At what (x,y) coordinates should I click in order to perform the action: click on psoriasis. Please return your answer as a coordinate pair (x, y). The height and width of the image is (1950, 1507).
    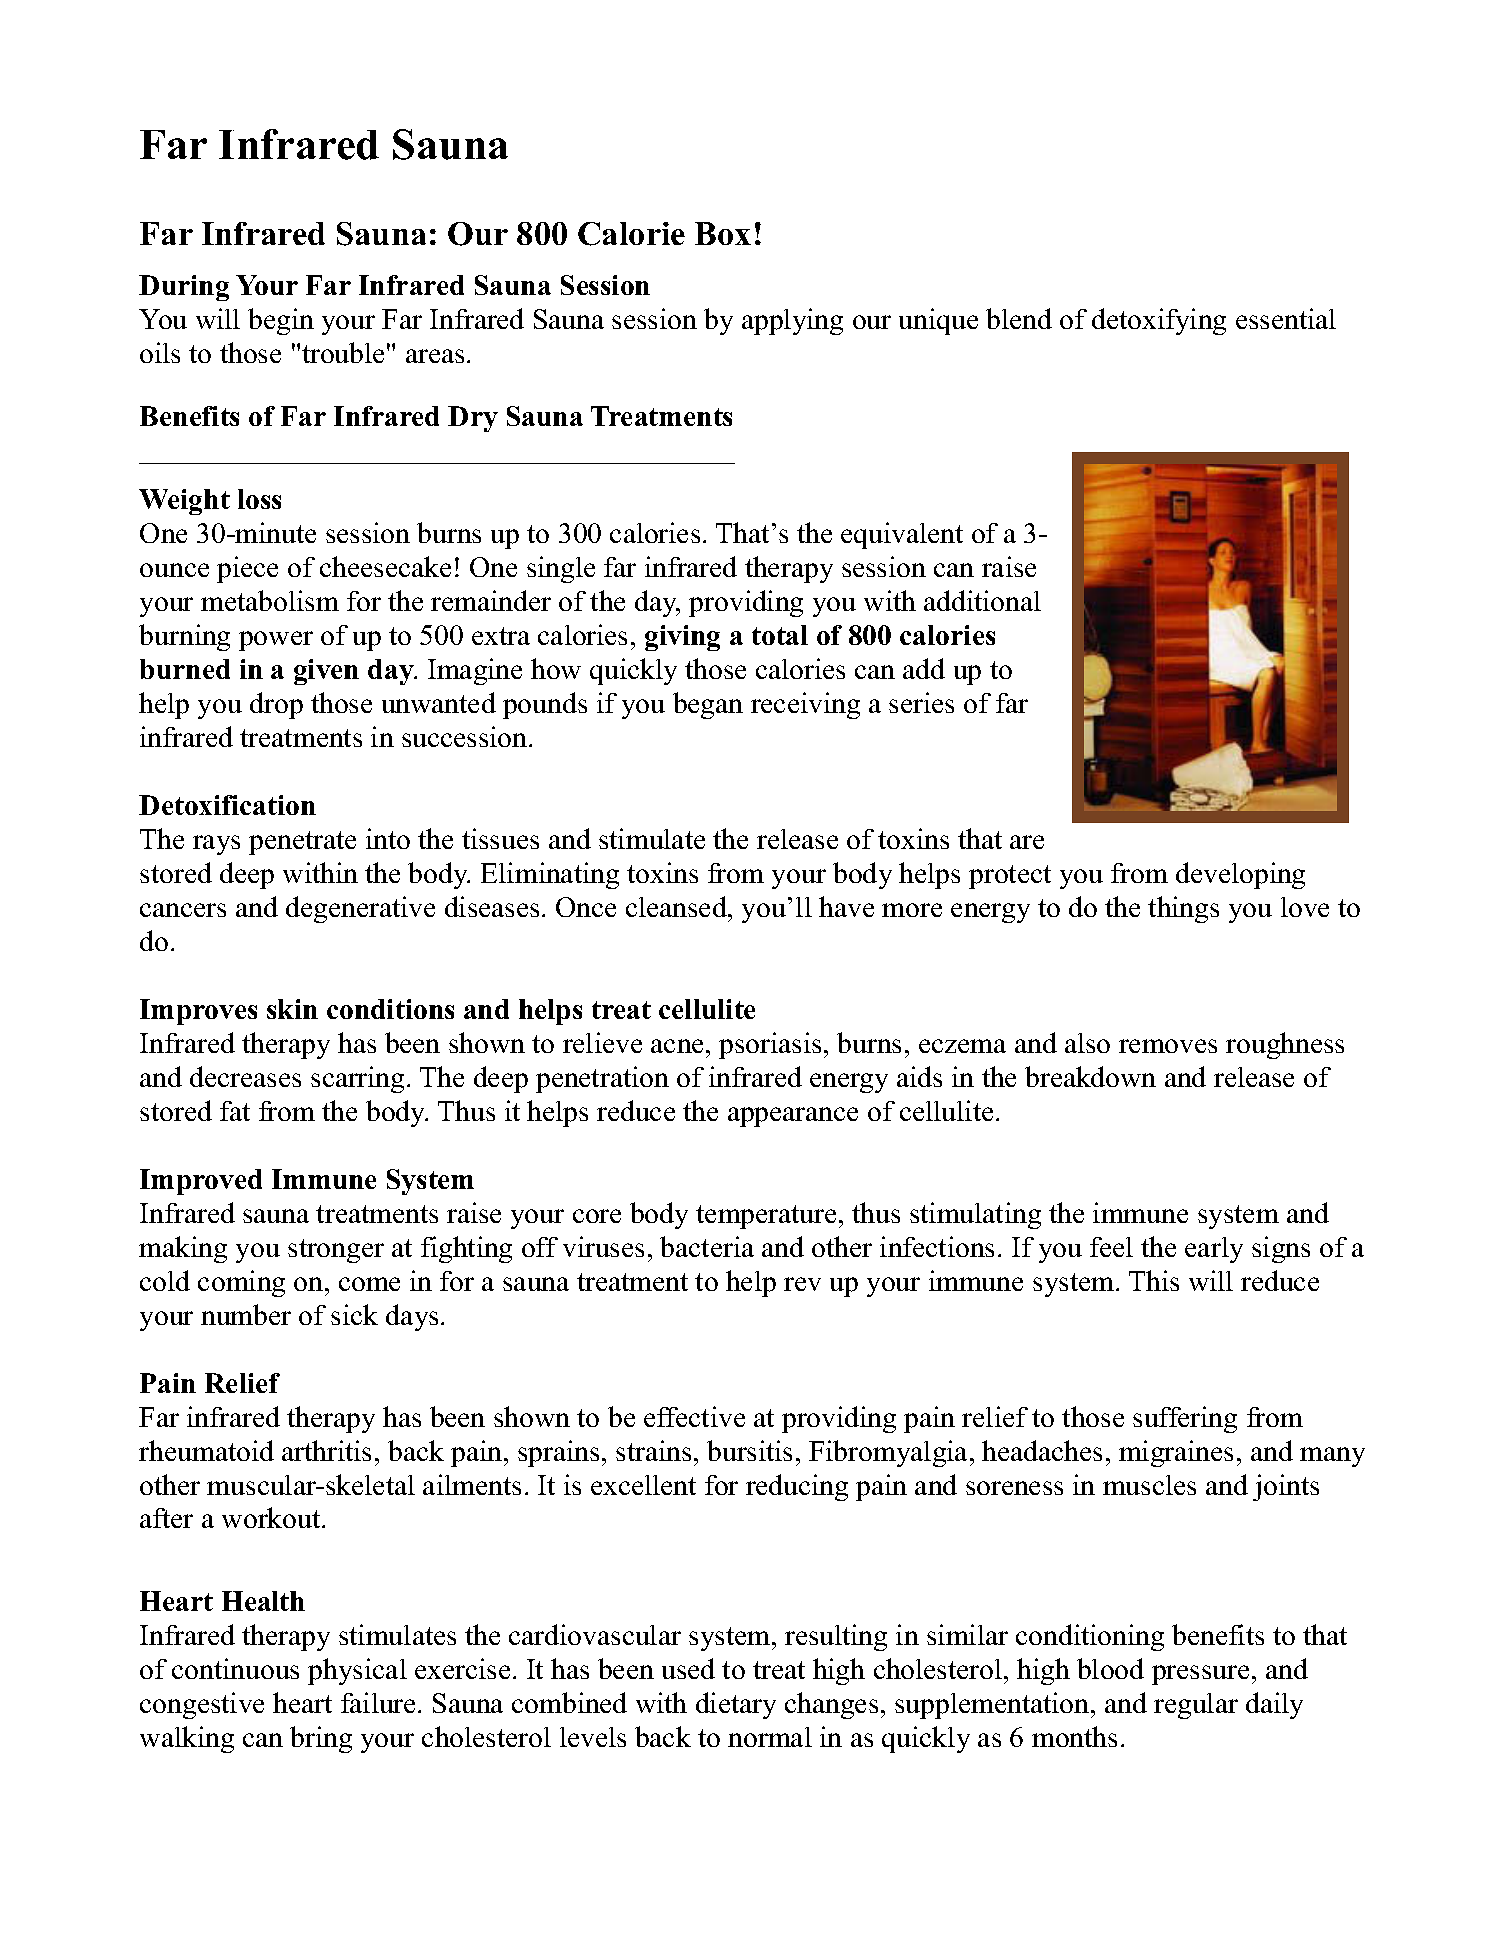
    Looking at the image, I should click on (770, 1045).
